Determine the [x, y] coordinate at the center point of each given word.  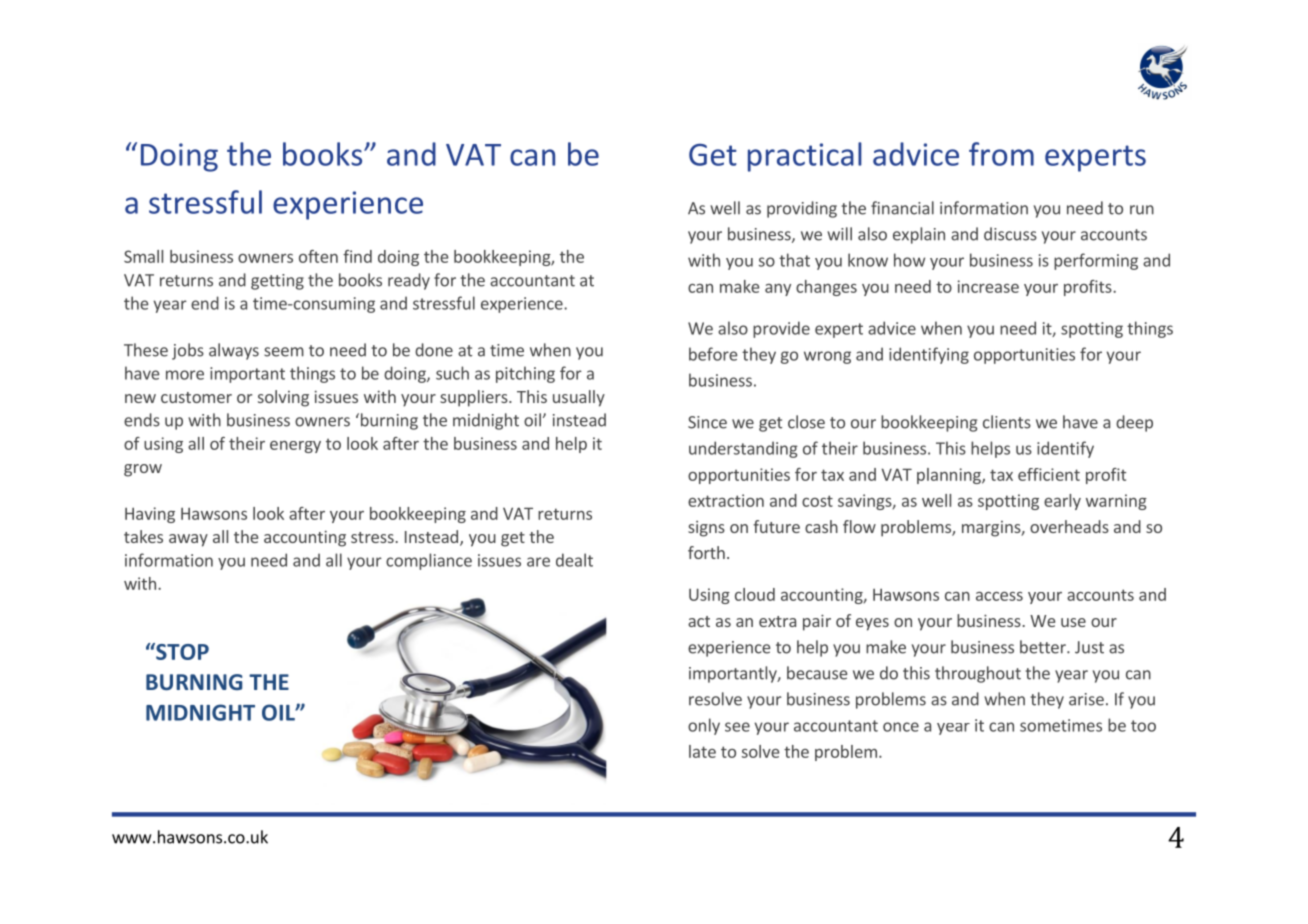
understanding [743, 449]
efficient [1049, 474]
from [1001, 154]
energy [295, 447]
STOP [181, 651]
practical [805, 157]
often [318, 256]
